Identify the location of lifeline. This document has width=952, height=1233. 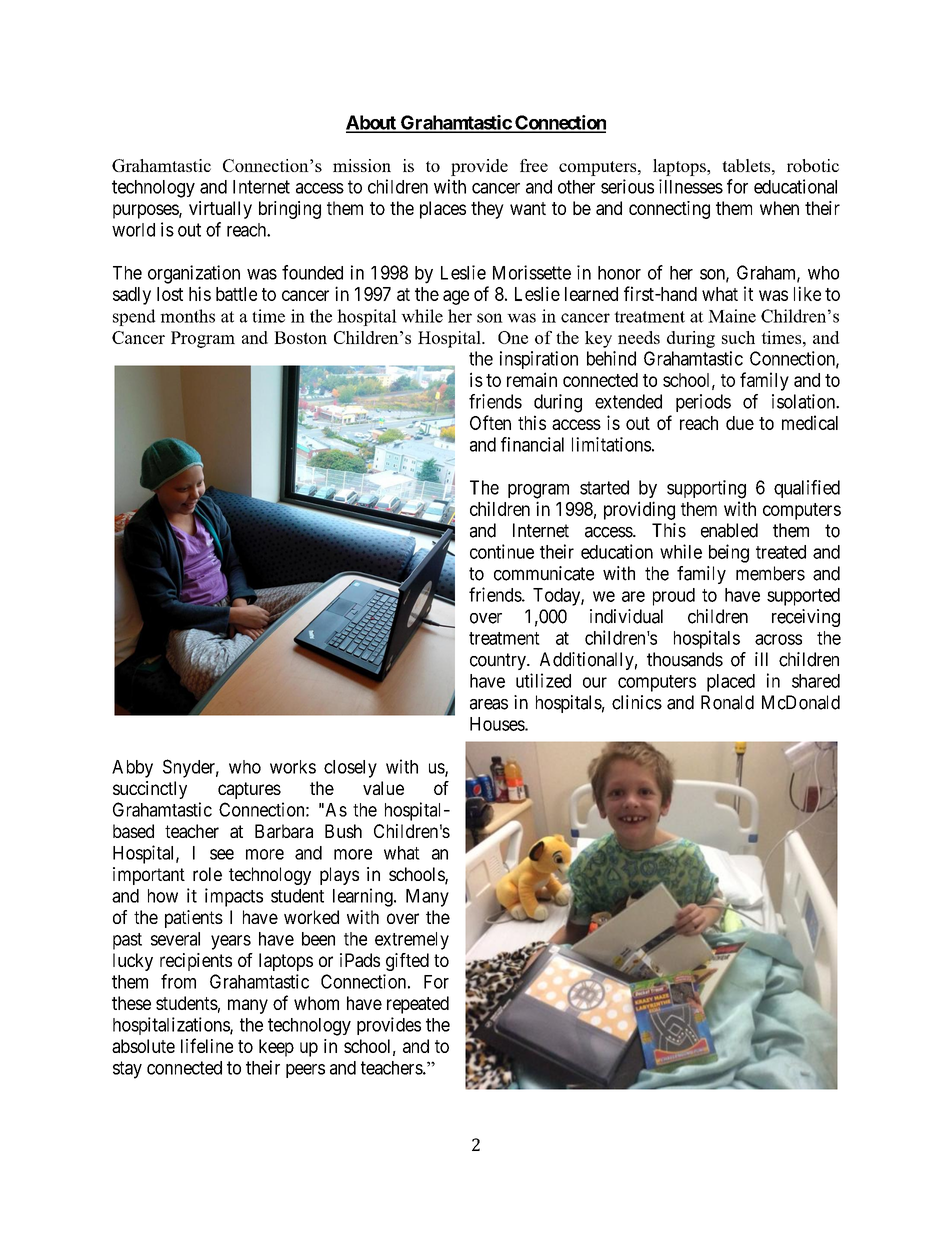
(207, 1045).
